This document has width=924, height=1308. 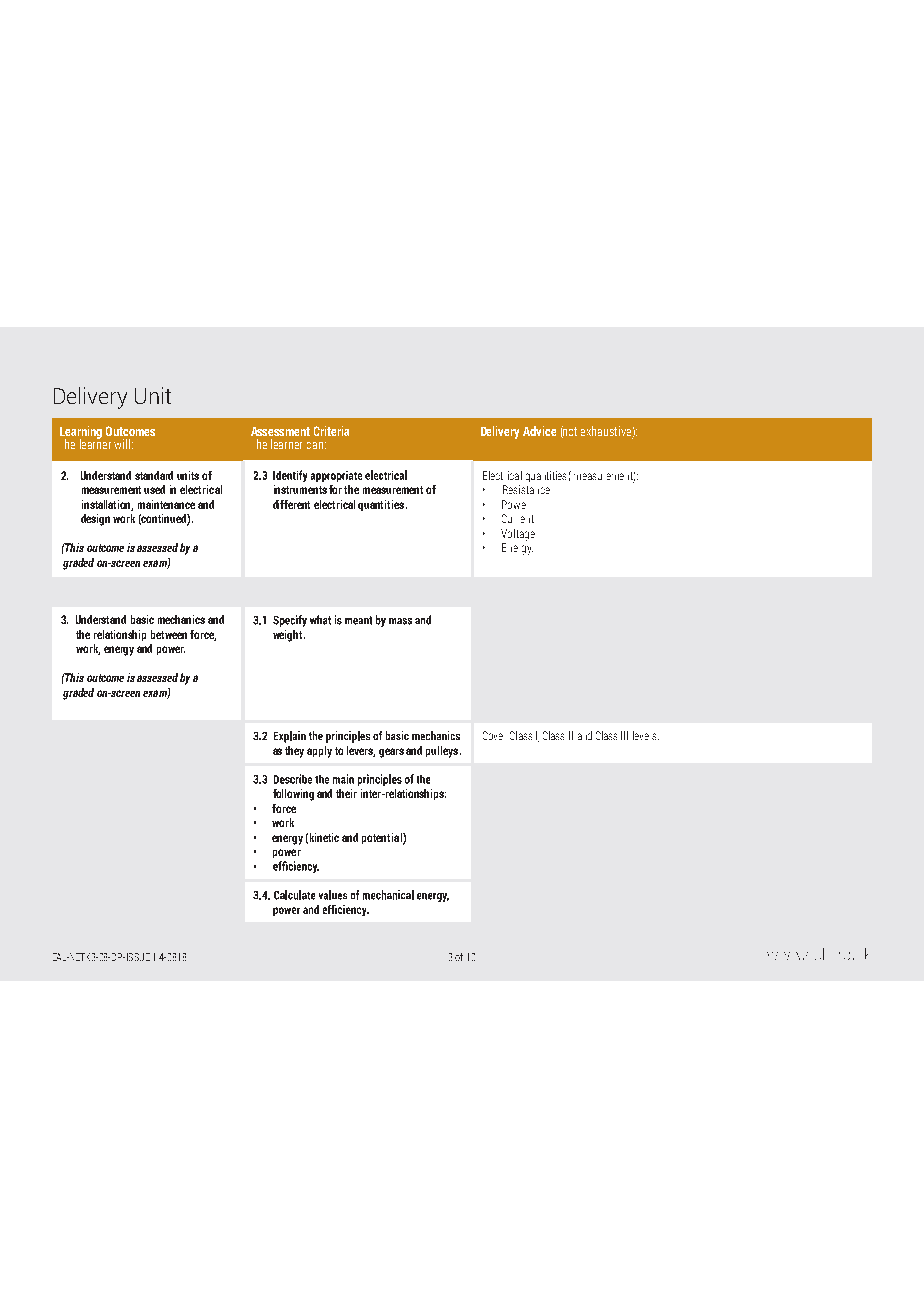 I want to click on Current, so click(x=518, y=518).
